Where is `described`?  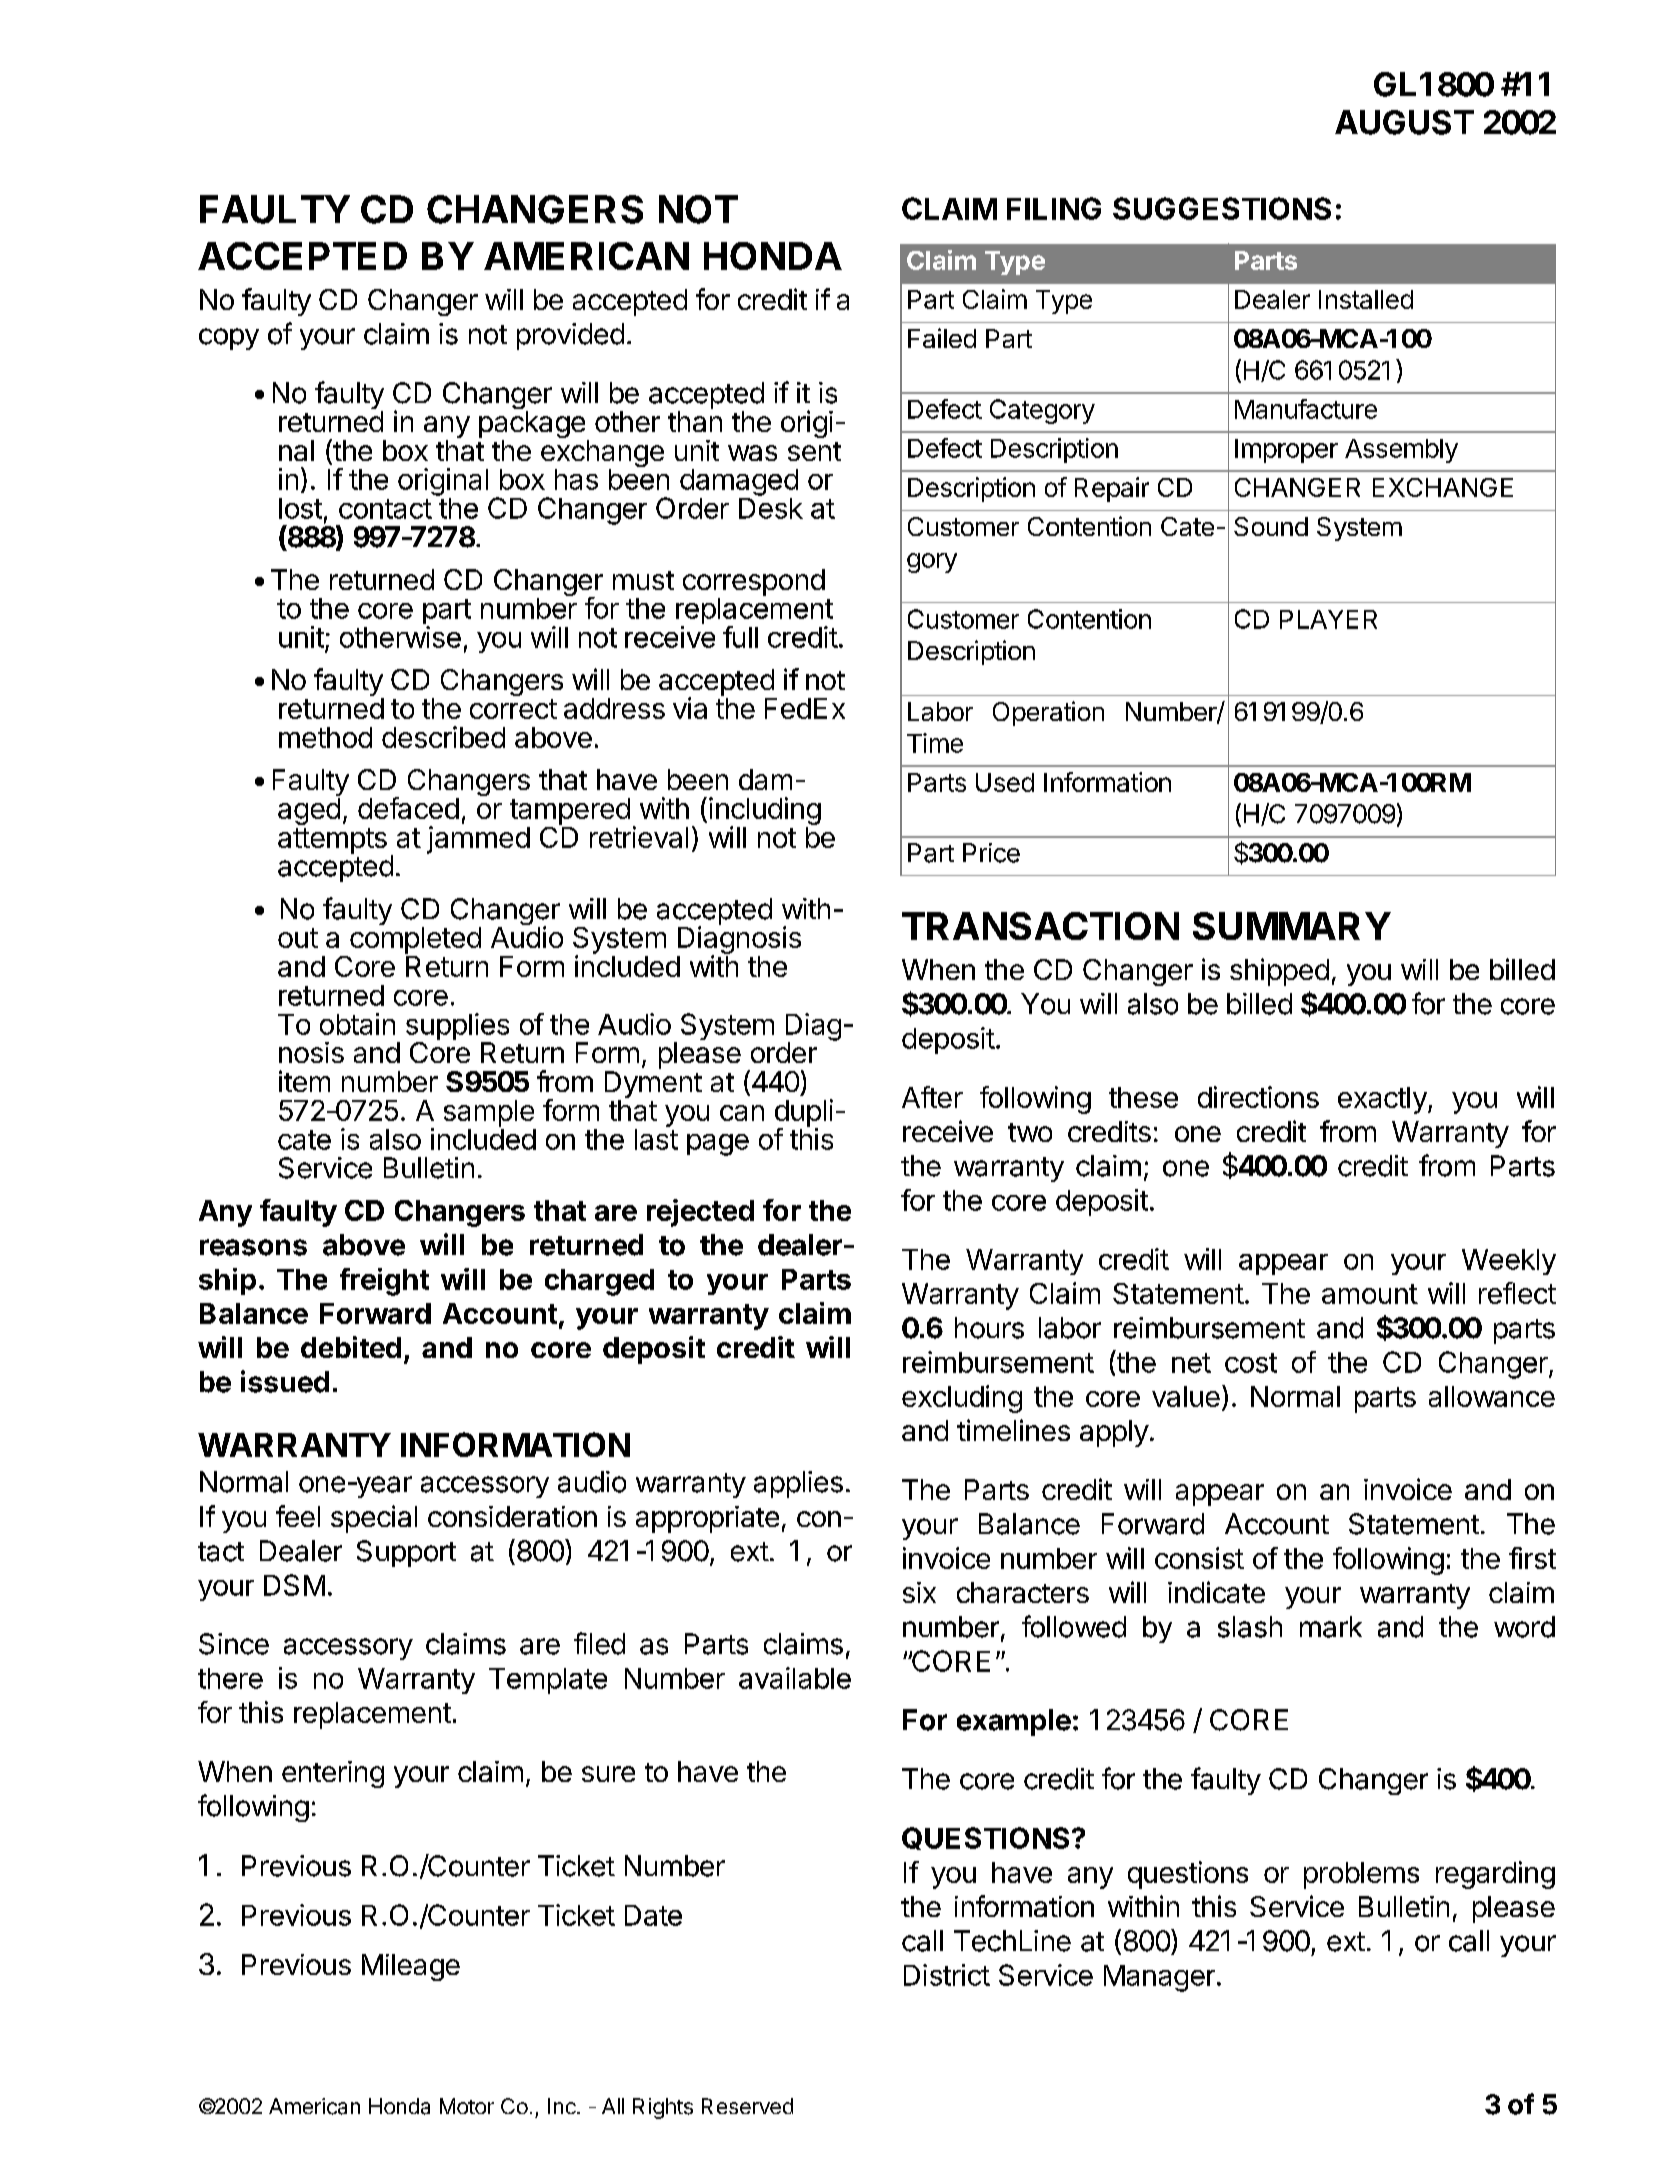 described is located at coordinates (443, 737).
